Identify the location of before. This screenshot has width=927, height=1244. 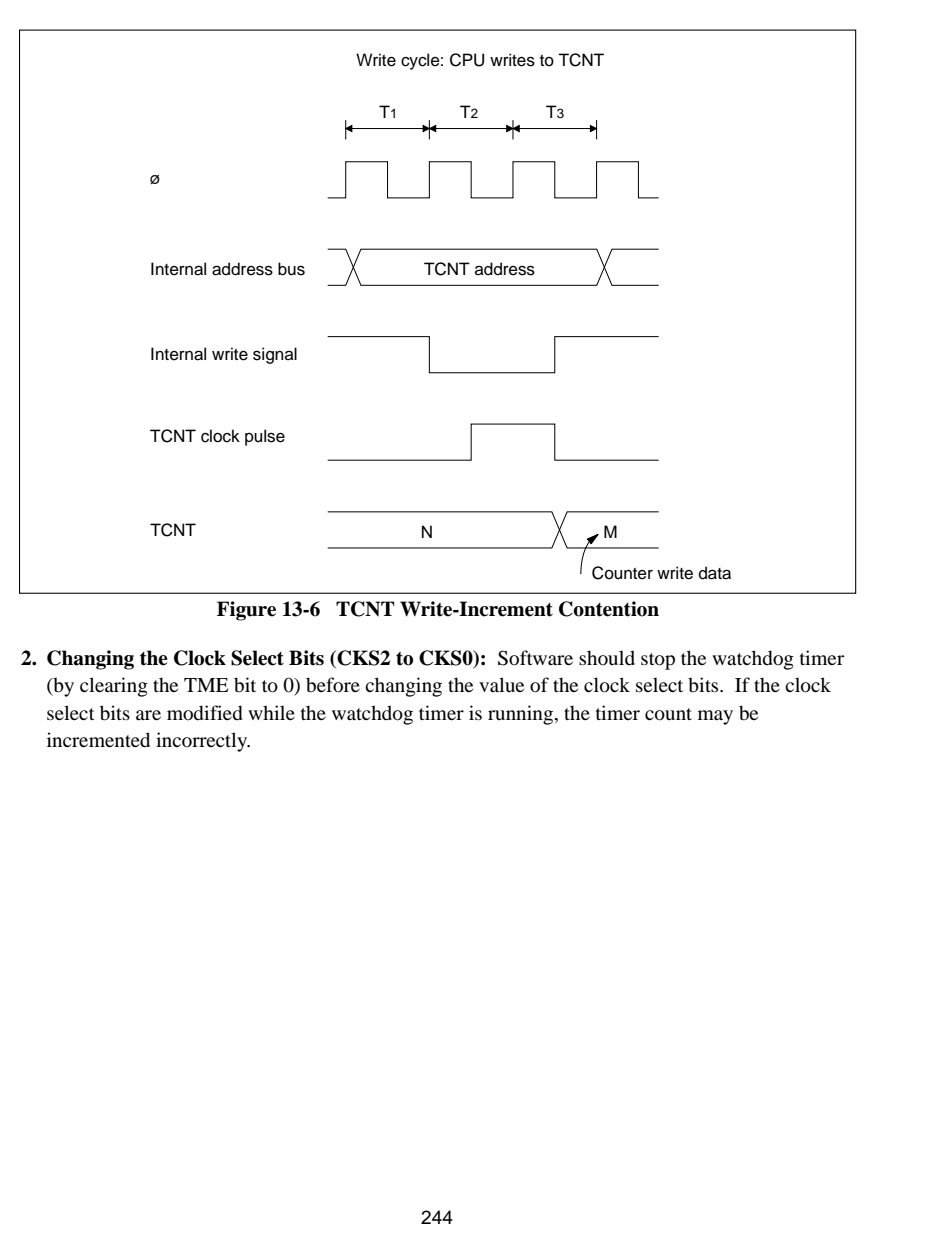
(333, 685).
